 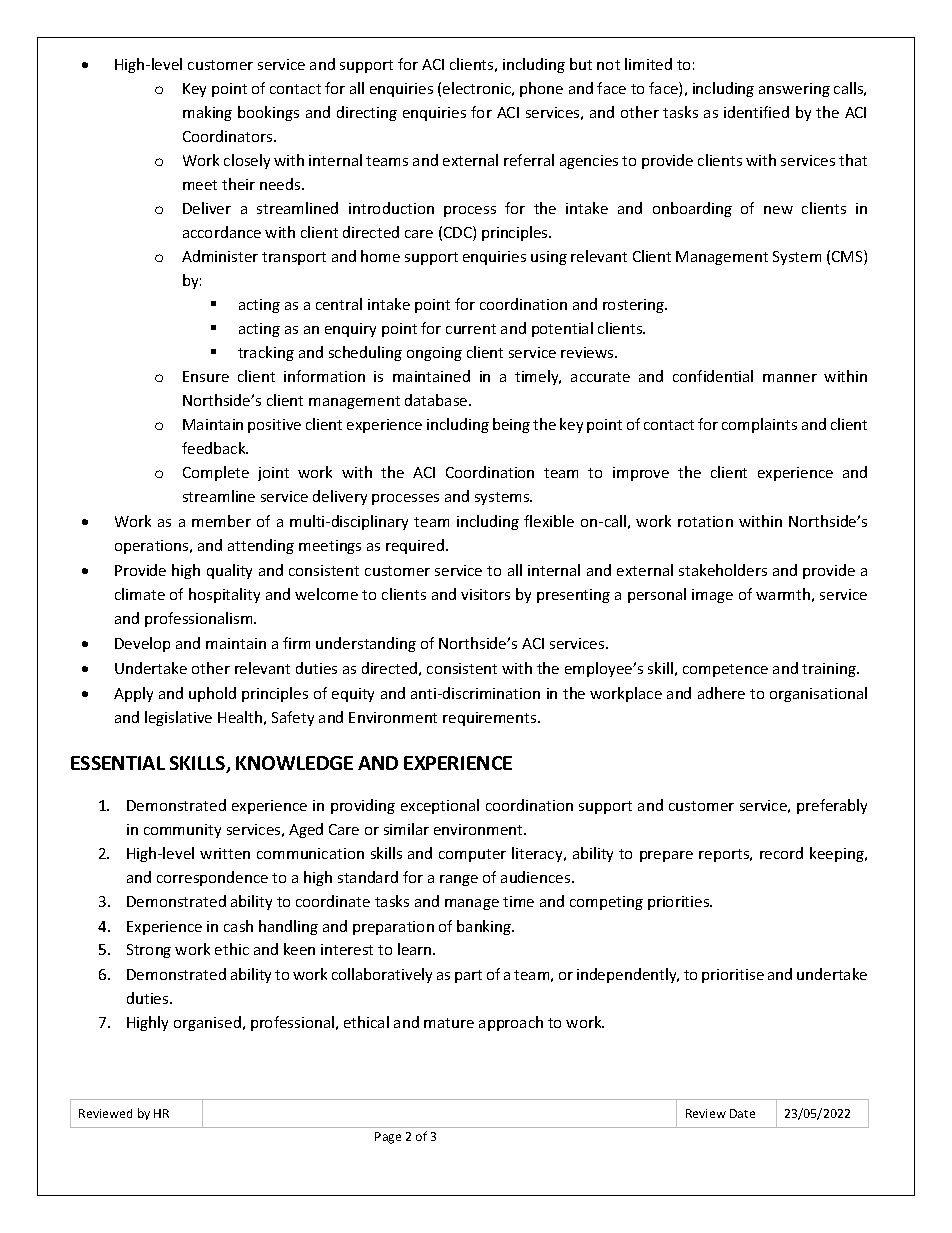 I want to click on making, so click(x=207, y=113).
